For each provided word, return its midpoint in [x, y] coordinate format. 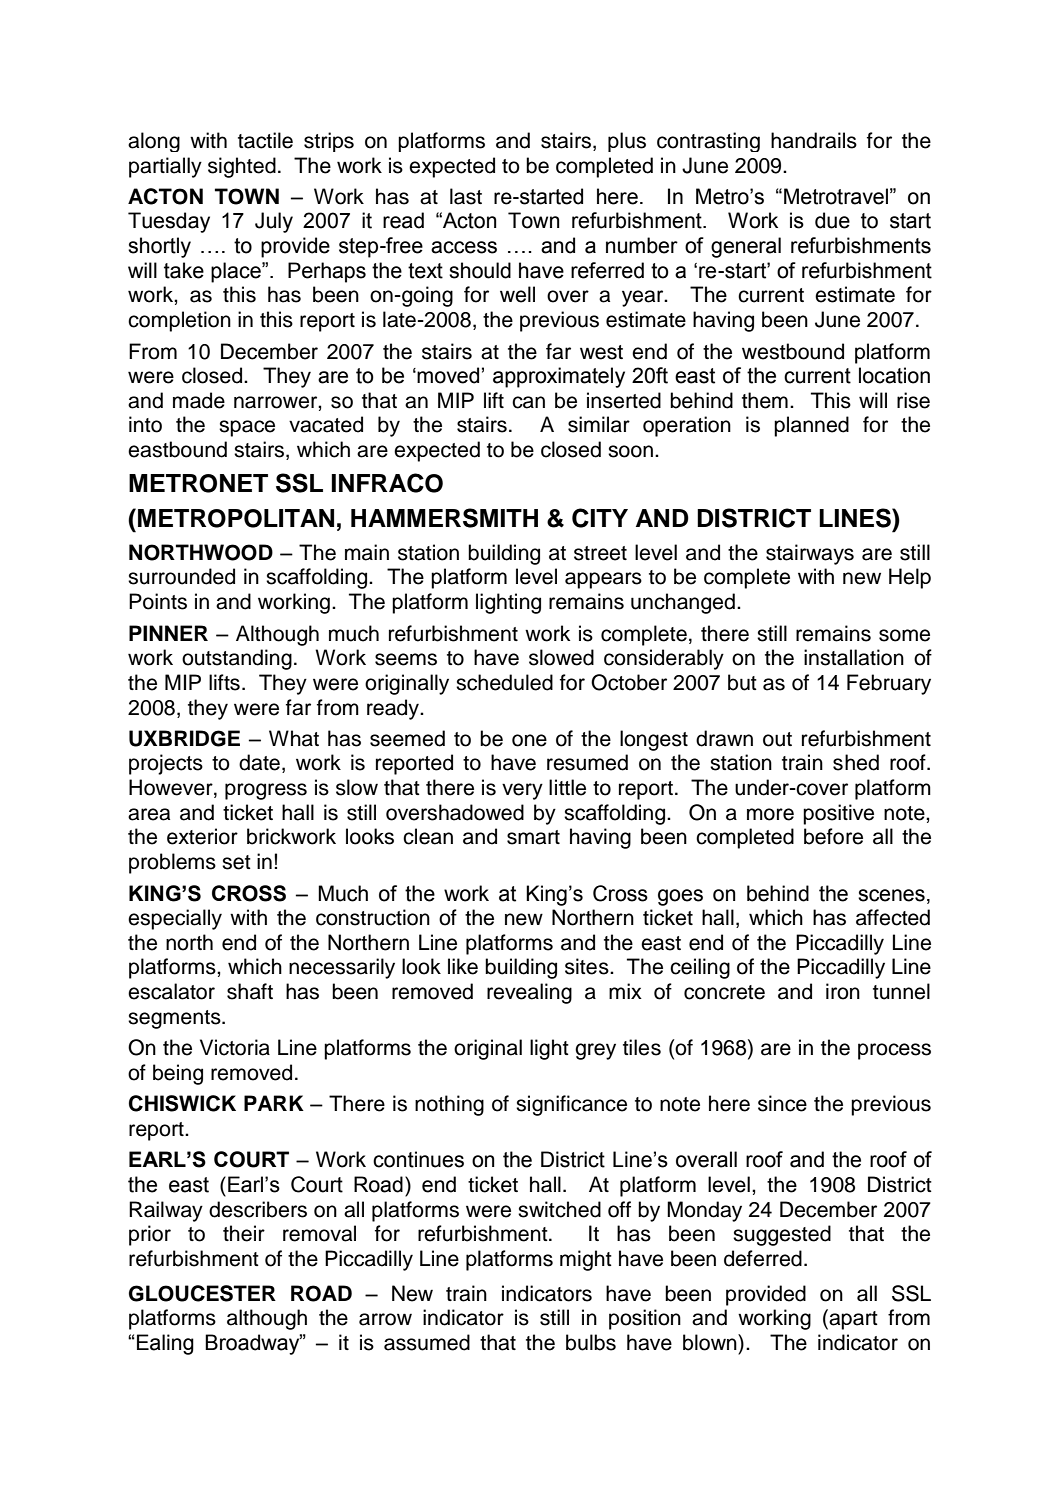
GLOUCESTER [202, 1293]
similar [599, 424]
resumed [587, 762]
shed [856, 762]
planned [811, 426]
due [832, 220]
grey [595, 1051]
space [247, 428]
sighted [242, 167]
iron [843, 991]
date [259, 762]
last [466, 196]
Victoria [235, 1047]
